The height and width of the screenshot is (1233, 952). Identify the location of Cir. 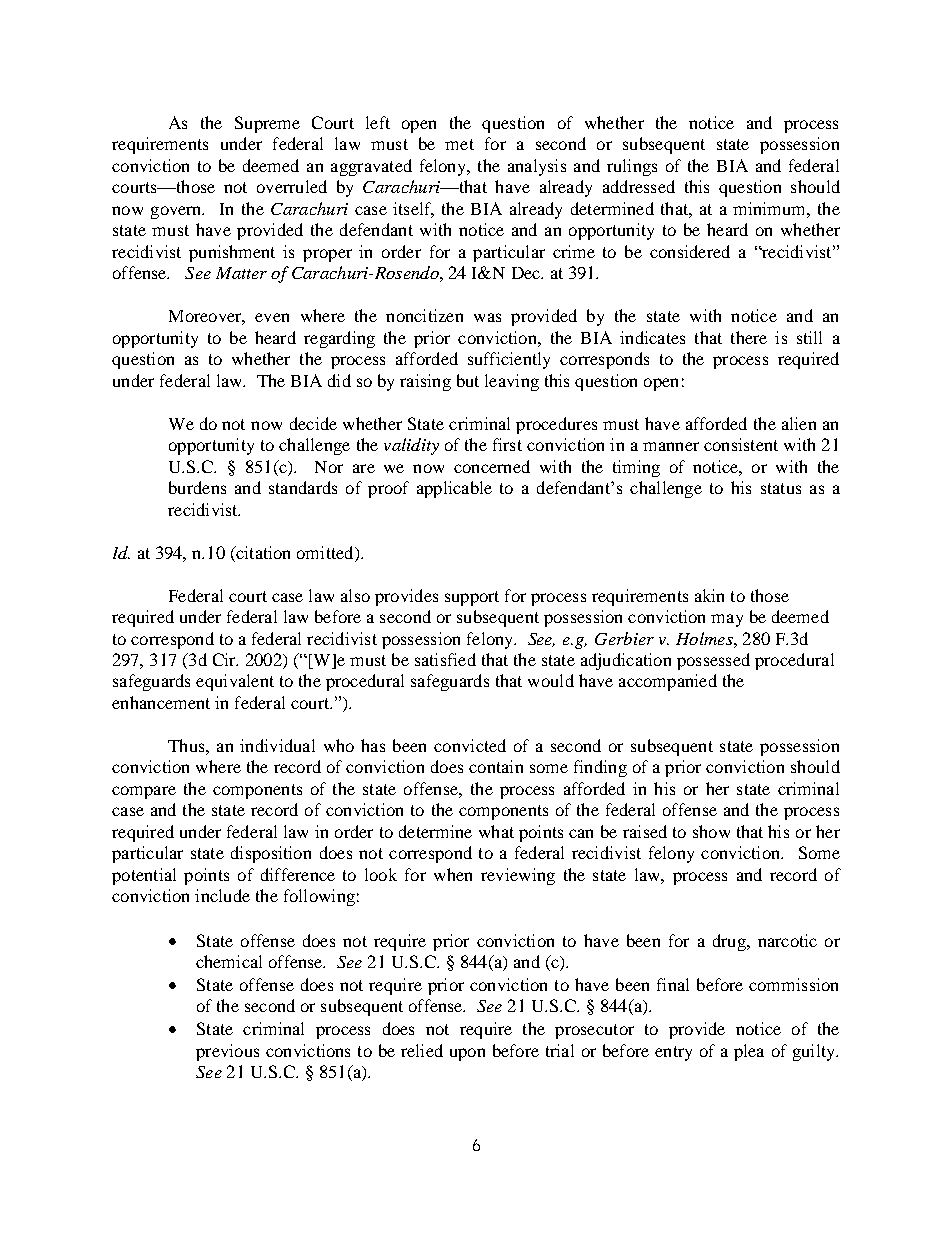
(225, 659).
